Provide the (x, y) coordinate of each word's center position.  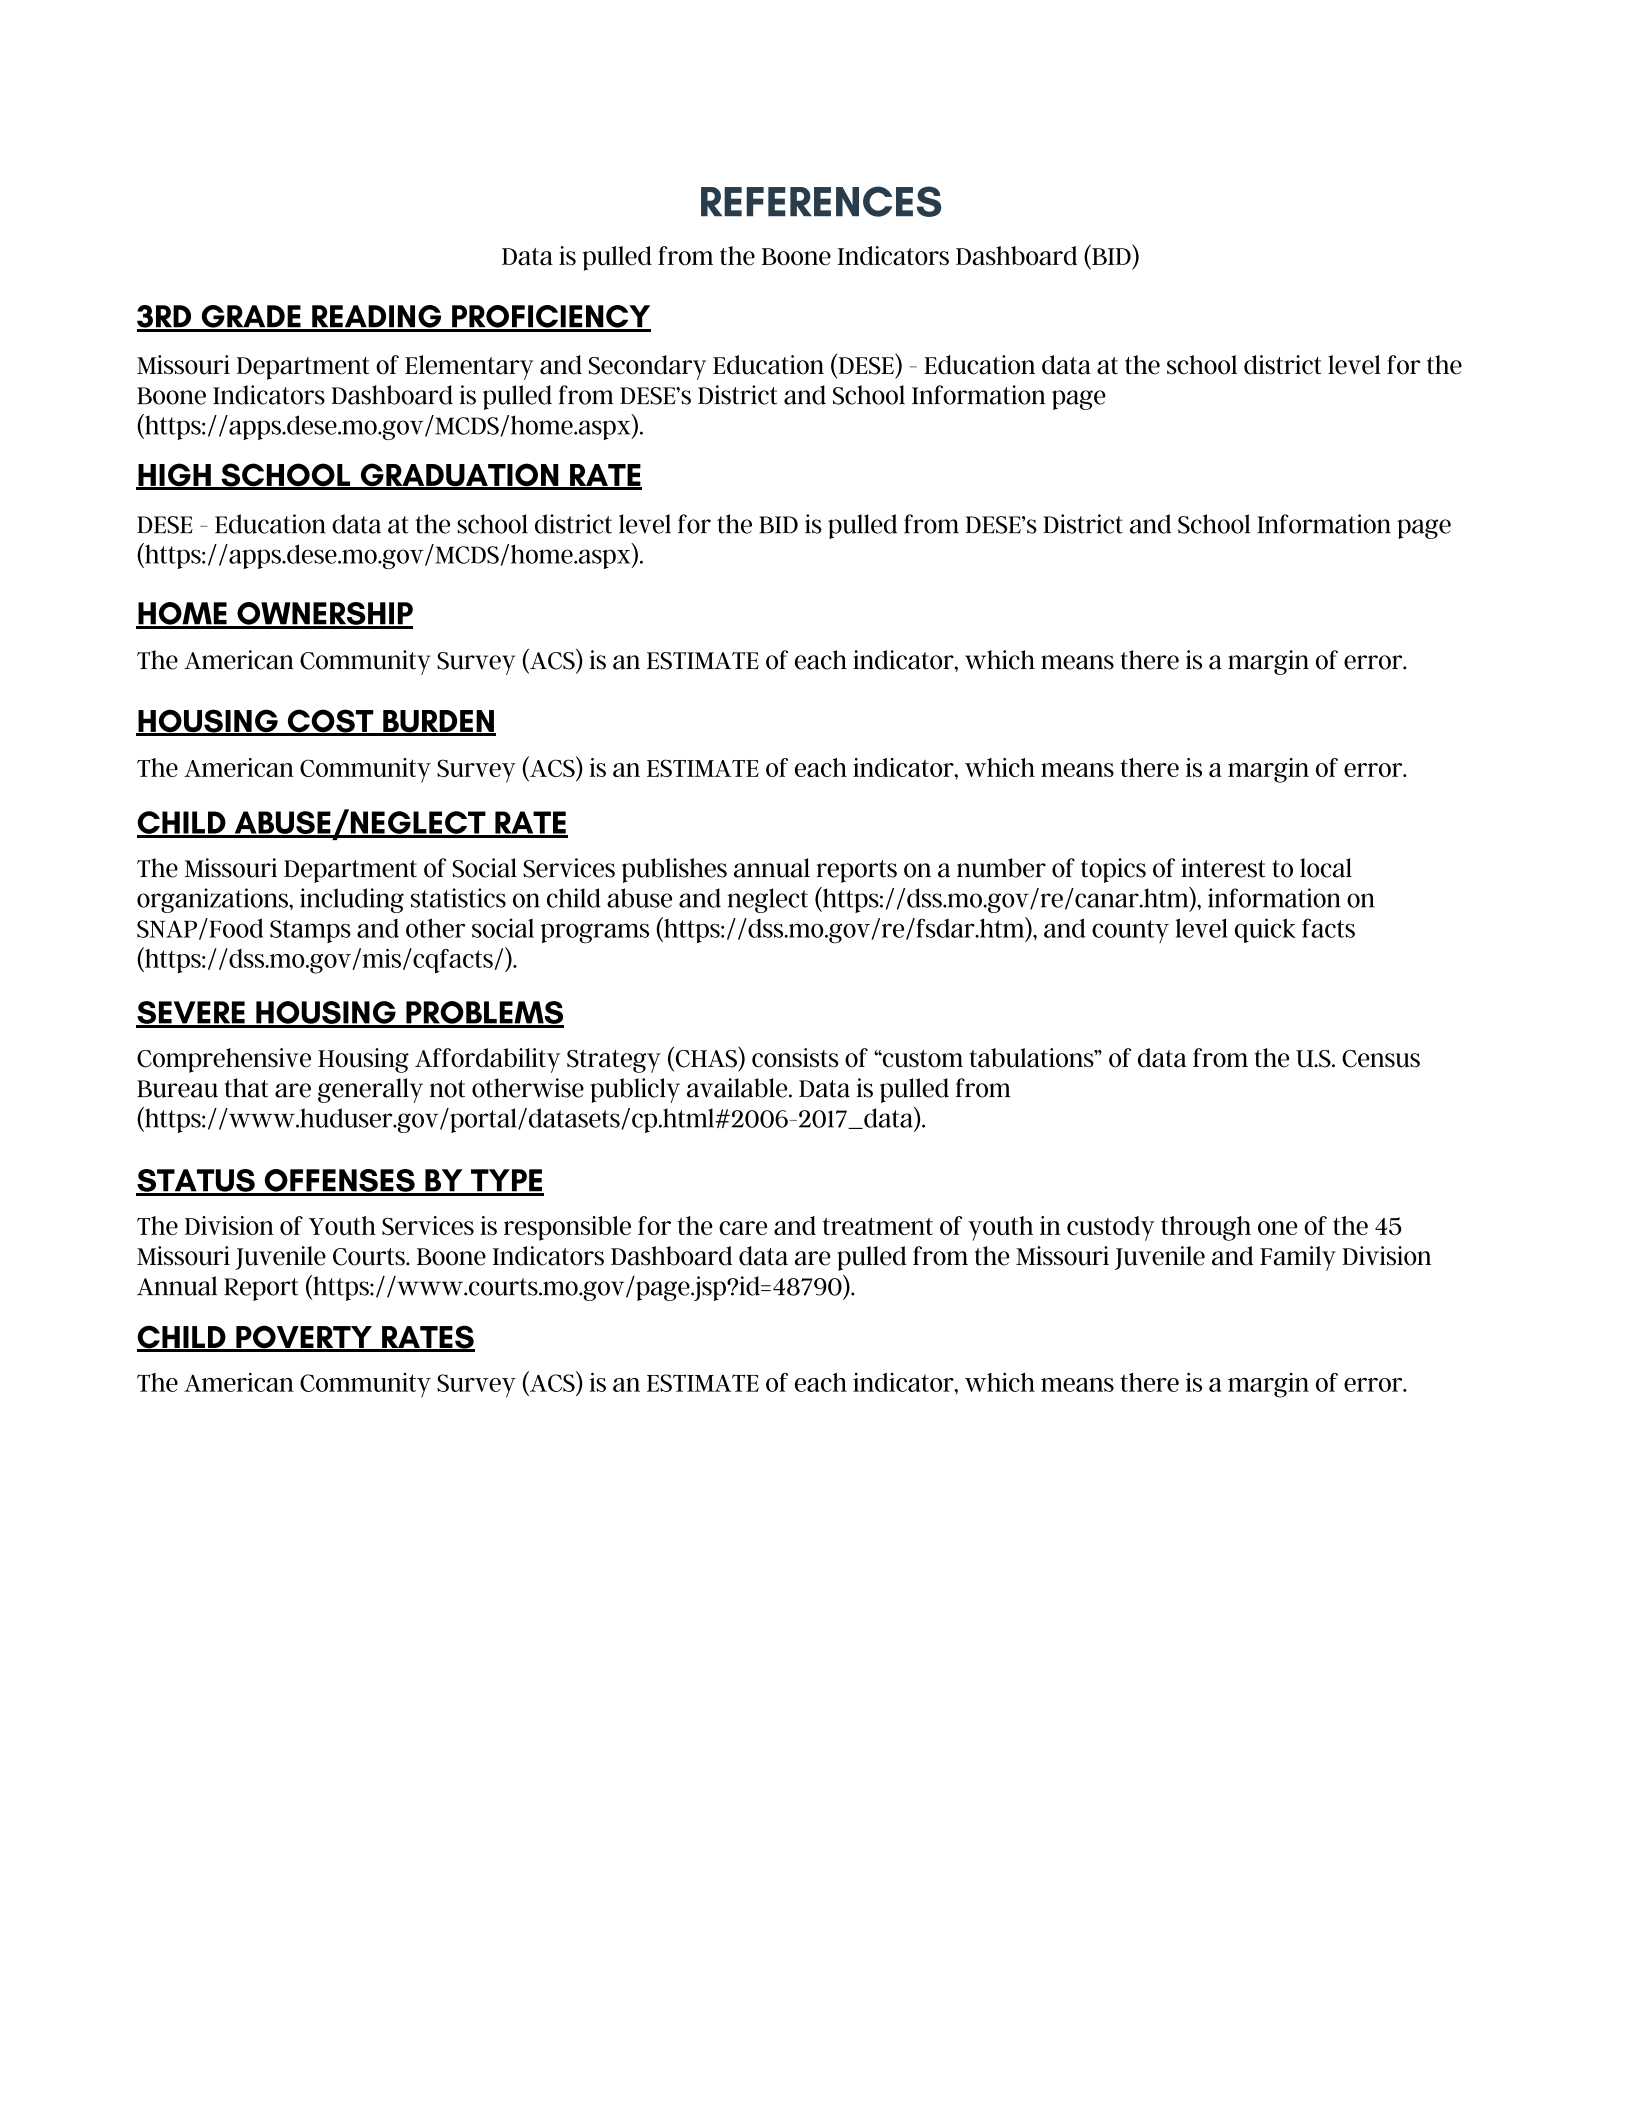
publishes (674, 870)
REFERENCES (821, 201)
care (743, 1228)
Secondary (647, 367)
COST (330, 722)
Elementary (469, 367)
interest (1223, 868)
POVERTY (304, 1338)
